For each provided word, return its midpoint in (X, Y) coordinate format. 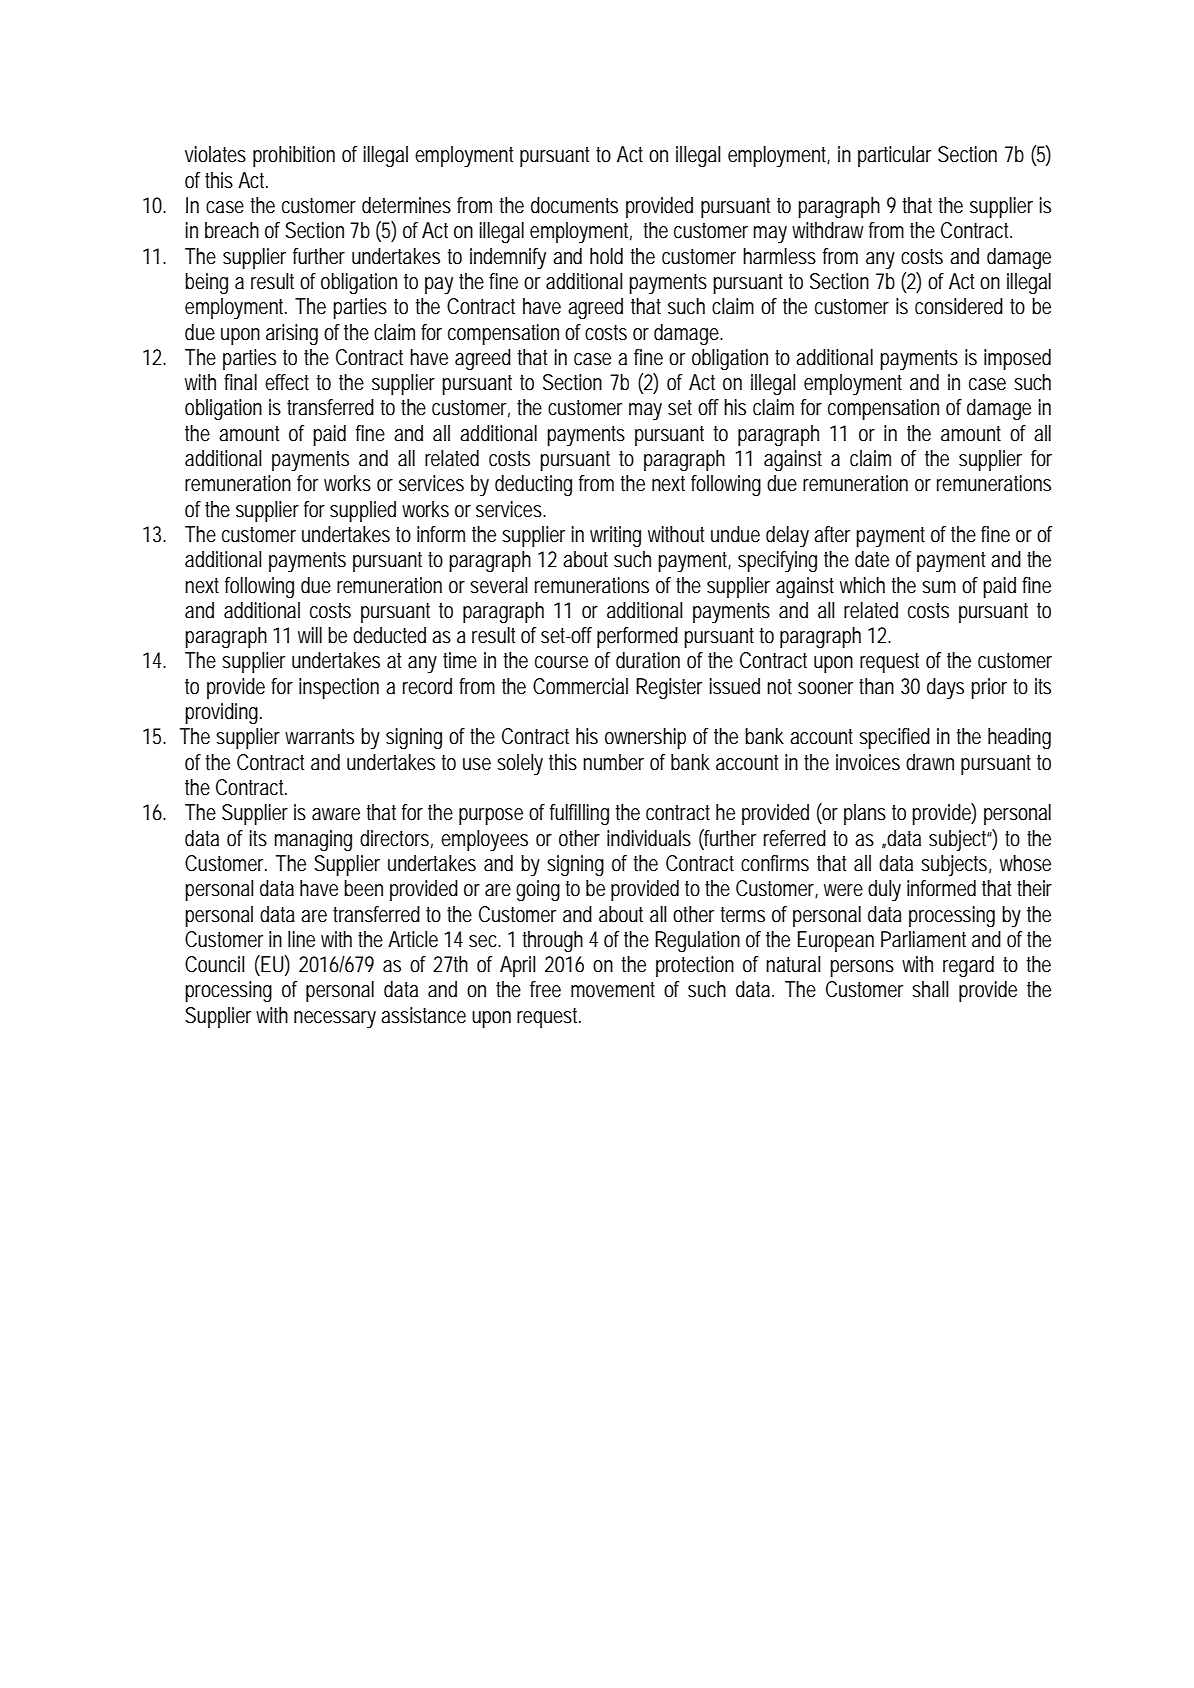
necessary (335, 1019)
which (862, 585)
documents (574, 205)
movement (613, 990)
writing (615, 536)
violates (215, 154)
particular (894, 156)
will (310, 635)
